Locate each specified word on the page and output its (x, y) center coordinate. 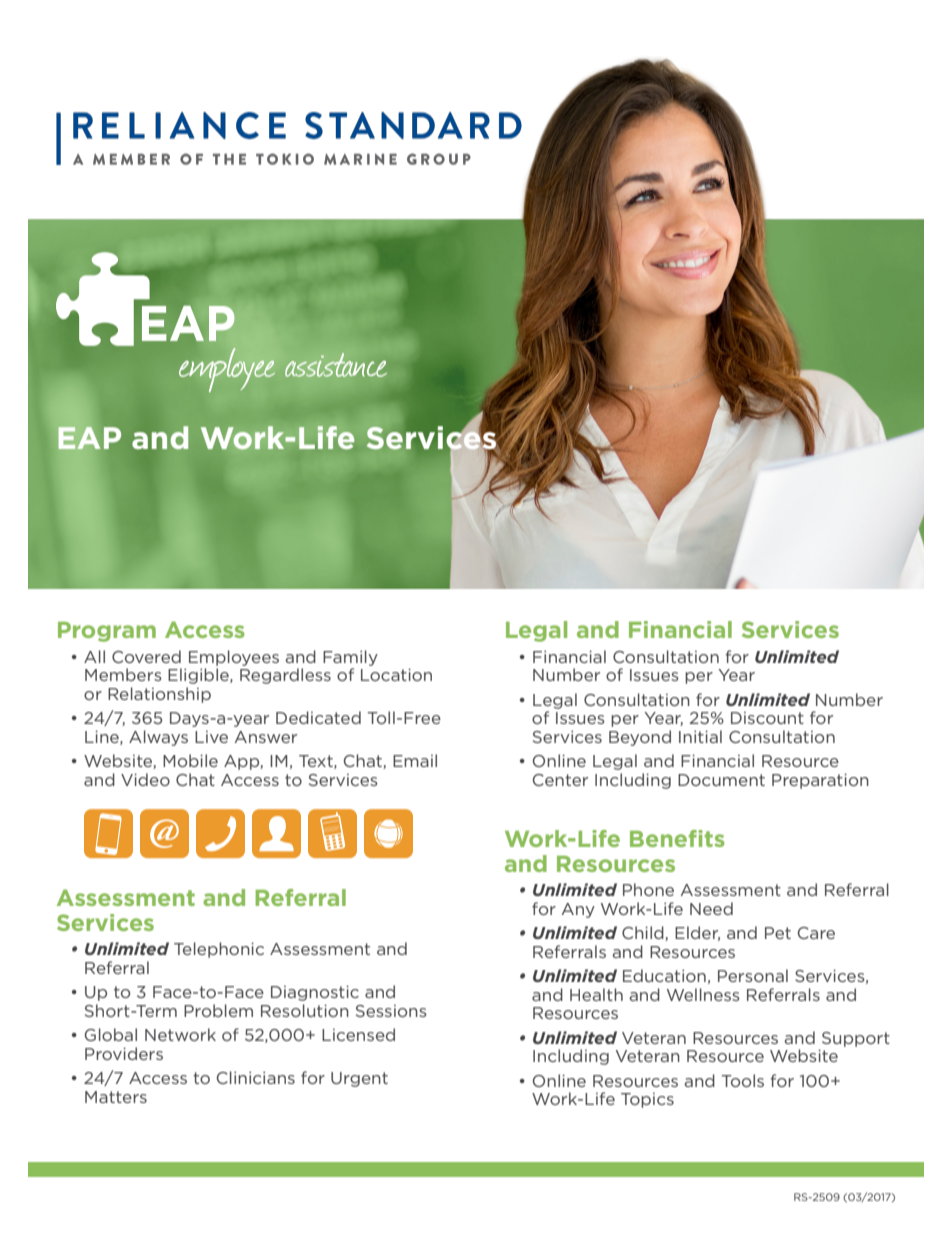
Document (721, 780)
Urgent (359, 1079)
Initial (700, 736)
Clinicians (256, 1077)
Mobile (190, 760)
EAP (90, 438)
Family (350, 658)
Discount (767, 718)
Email (415, 760)
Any (578, 910)
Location (396, 674)
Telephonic (219, 950)
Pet (778, 933)
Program (107, 632)
